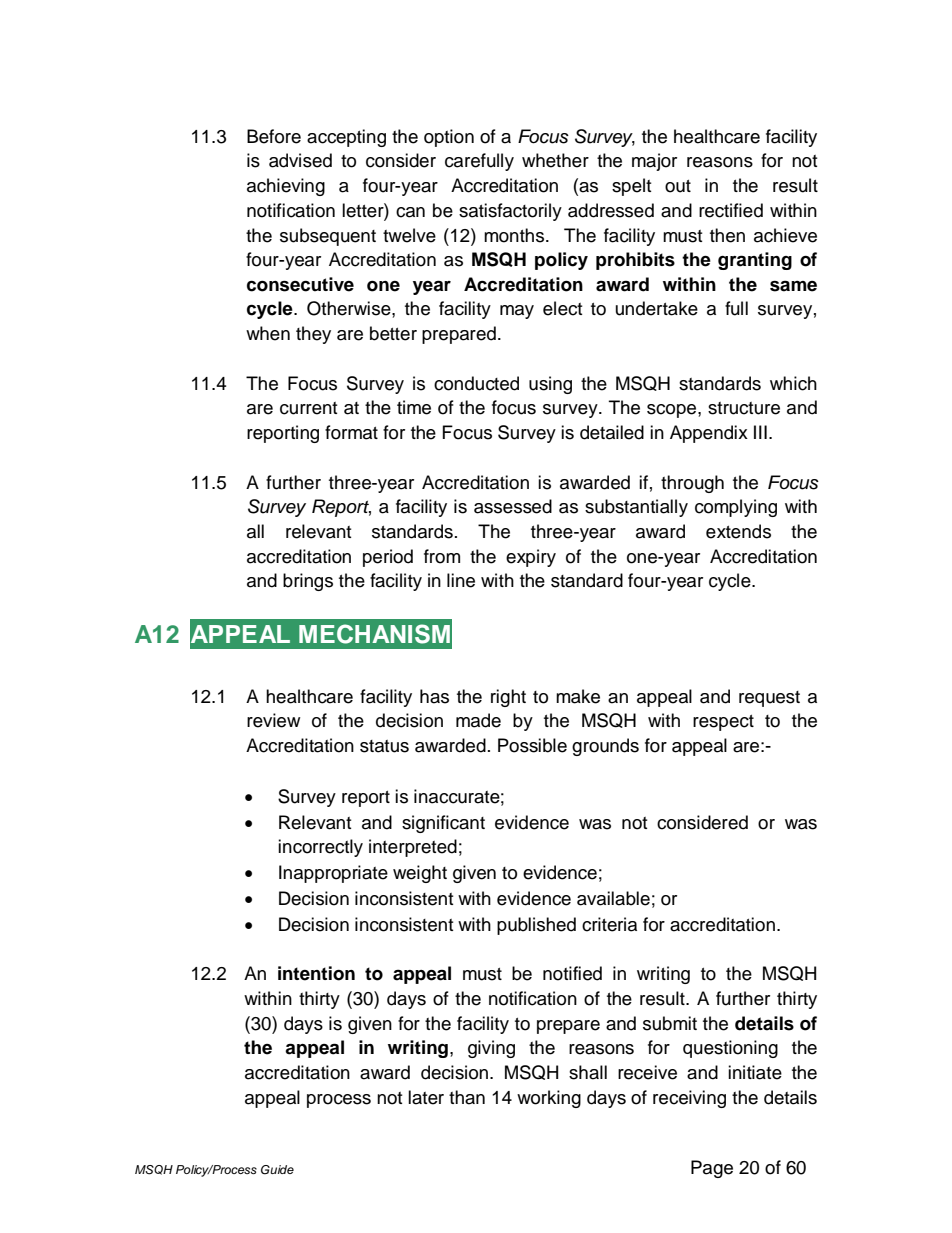  What do you see at coordinates (351, 432) in the image?
I see `format` at bounding box center [351, 432].
